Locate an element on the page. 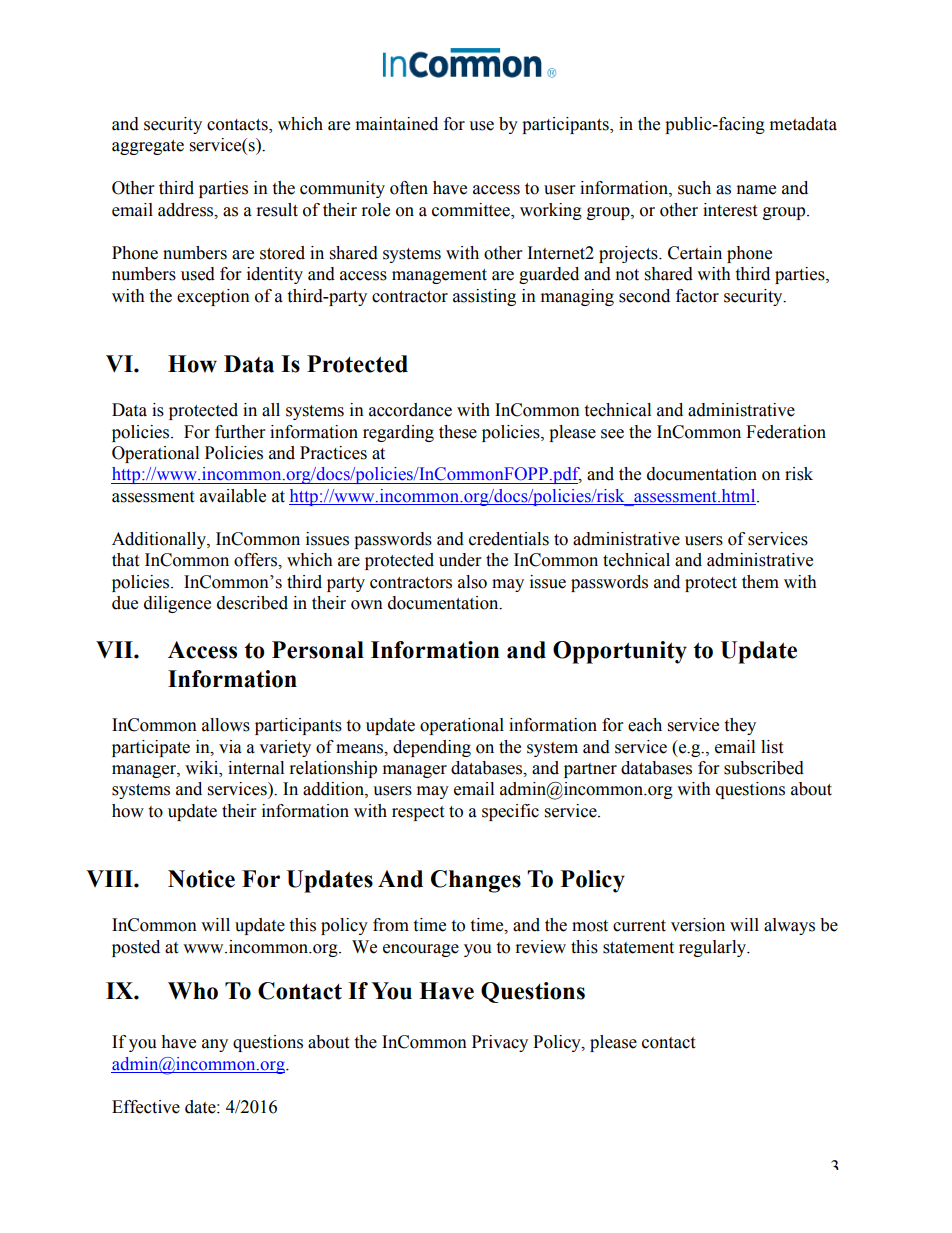 This image has width=952, height=1233. any is located at coordinates (215, 1045).
